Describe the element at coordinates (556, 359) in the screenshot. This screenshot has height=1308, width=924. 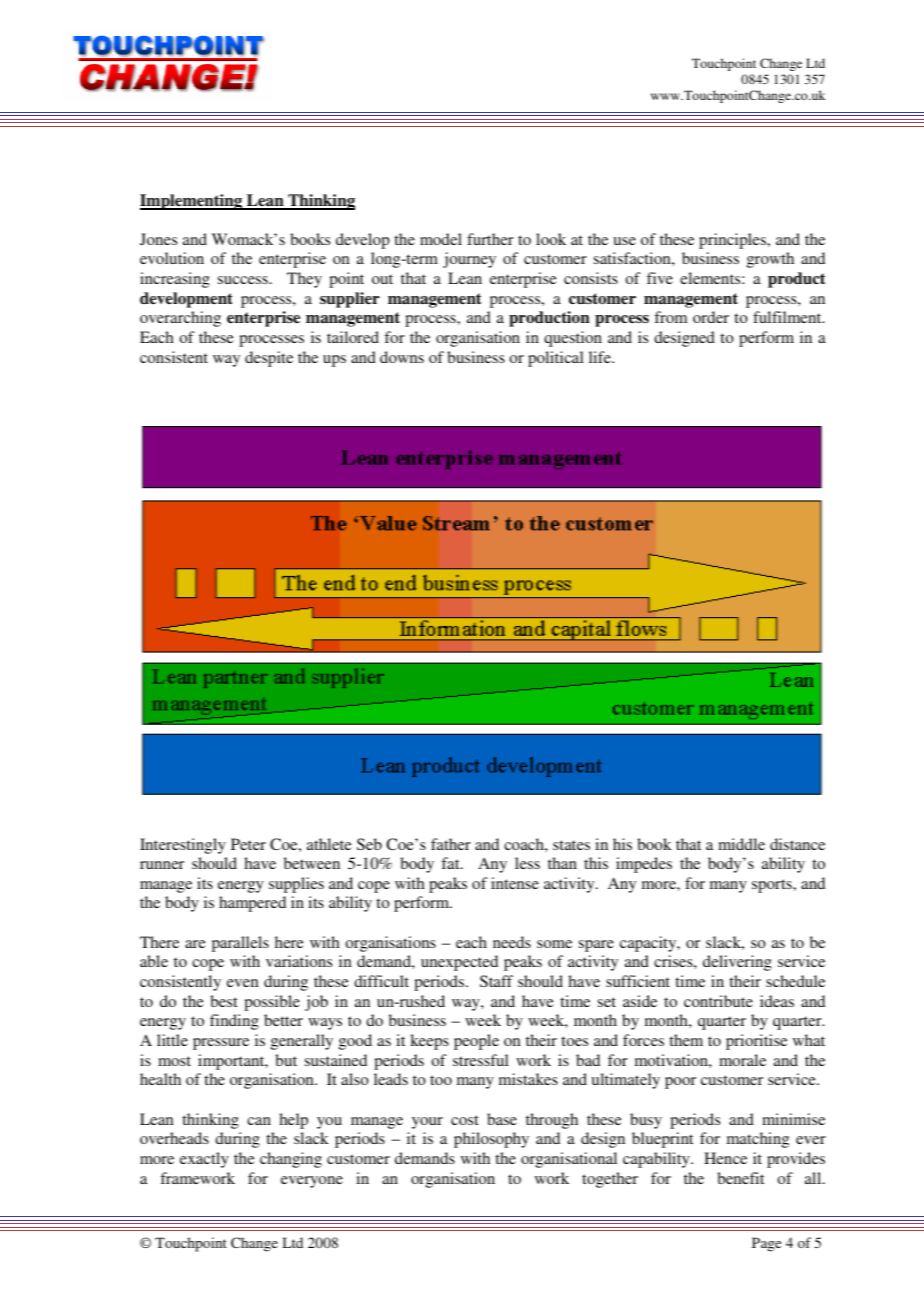
I see `political` at that location.
